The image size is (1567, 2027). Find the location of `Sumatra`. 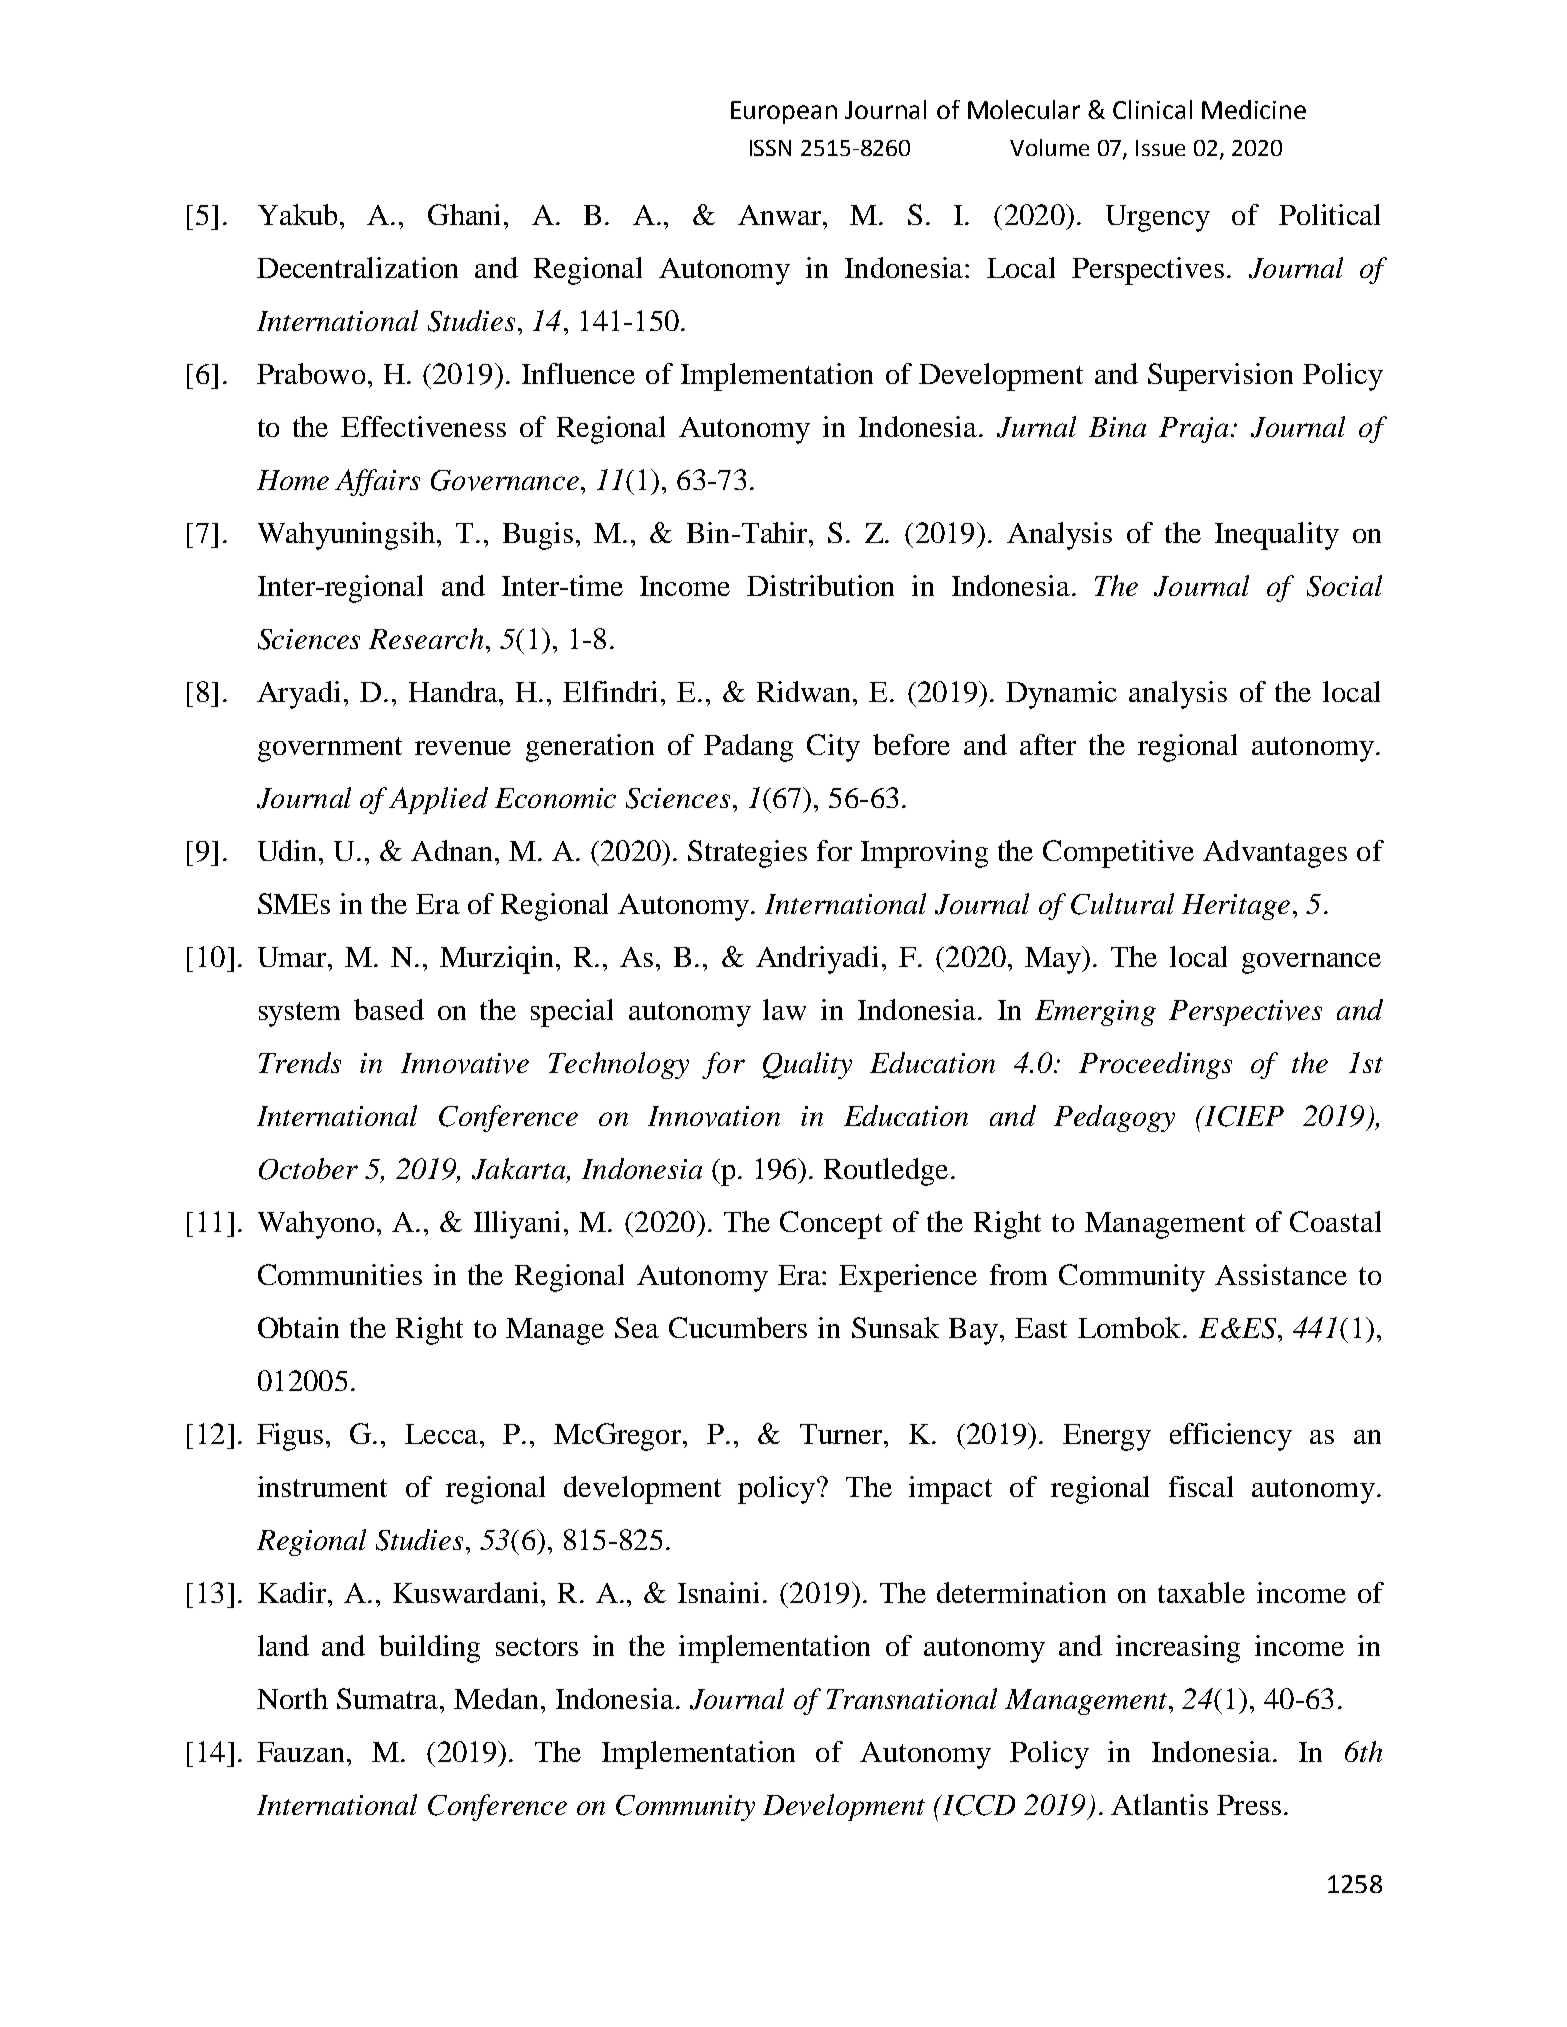

Sumatra is located at coordinates (389, 1698).
